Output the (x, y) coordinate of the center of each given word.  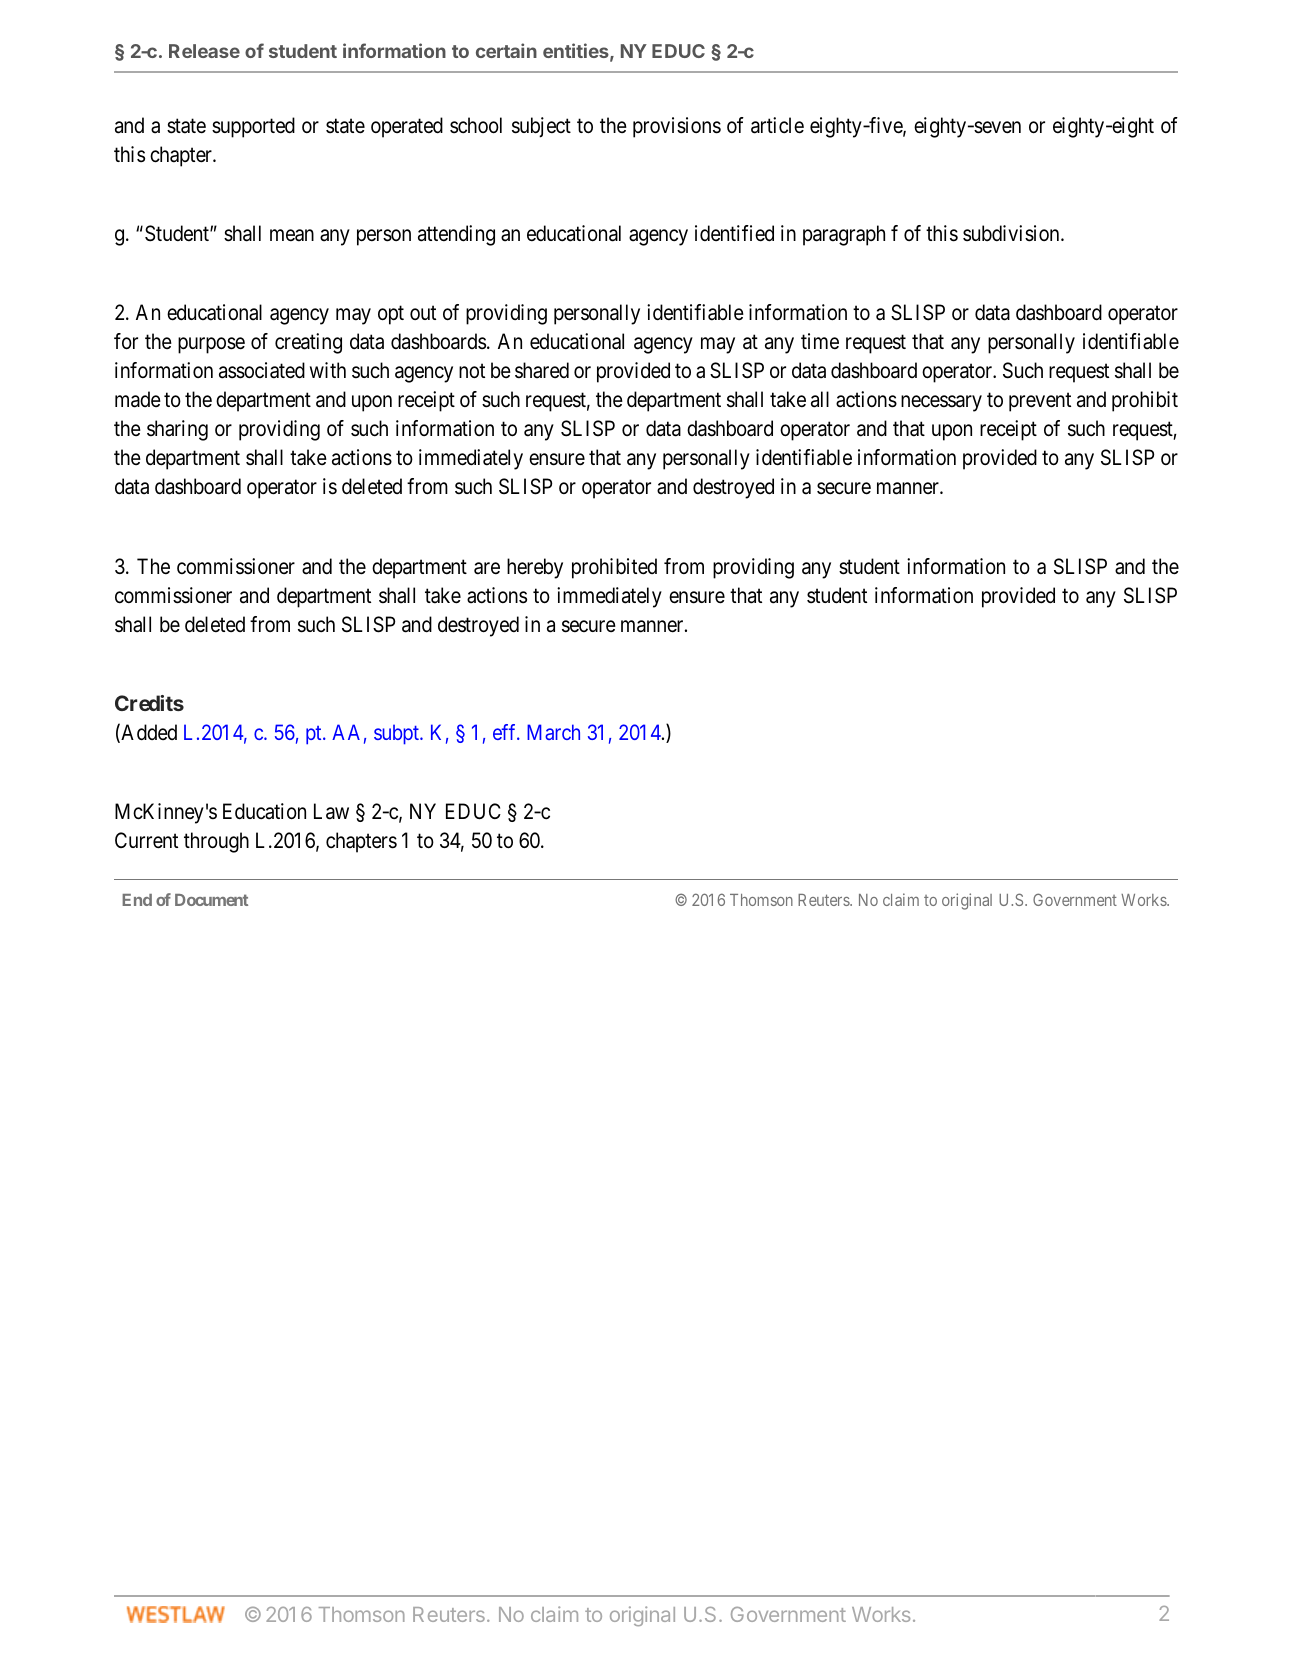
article (777, 125)
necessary (941, 404)
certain (506, 50)
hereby (535, 568)
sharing (177, 430)
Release (204, 51)
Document (211, 900)
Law (331, 811)
